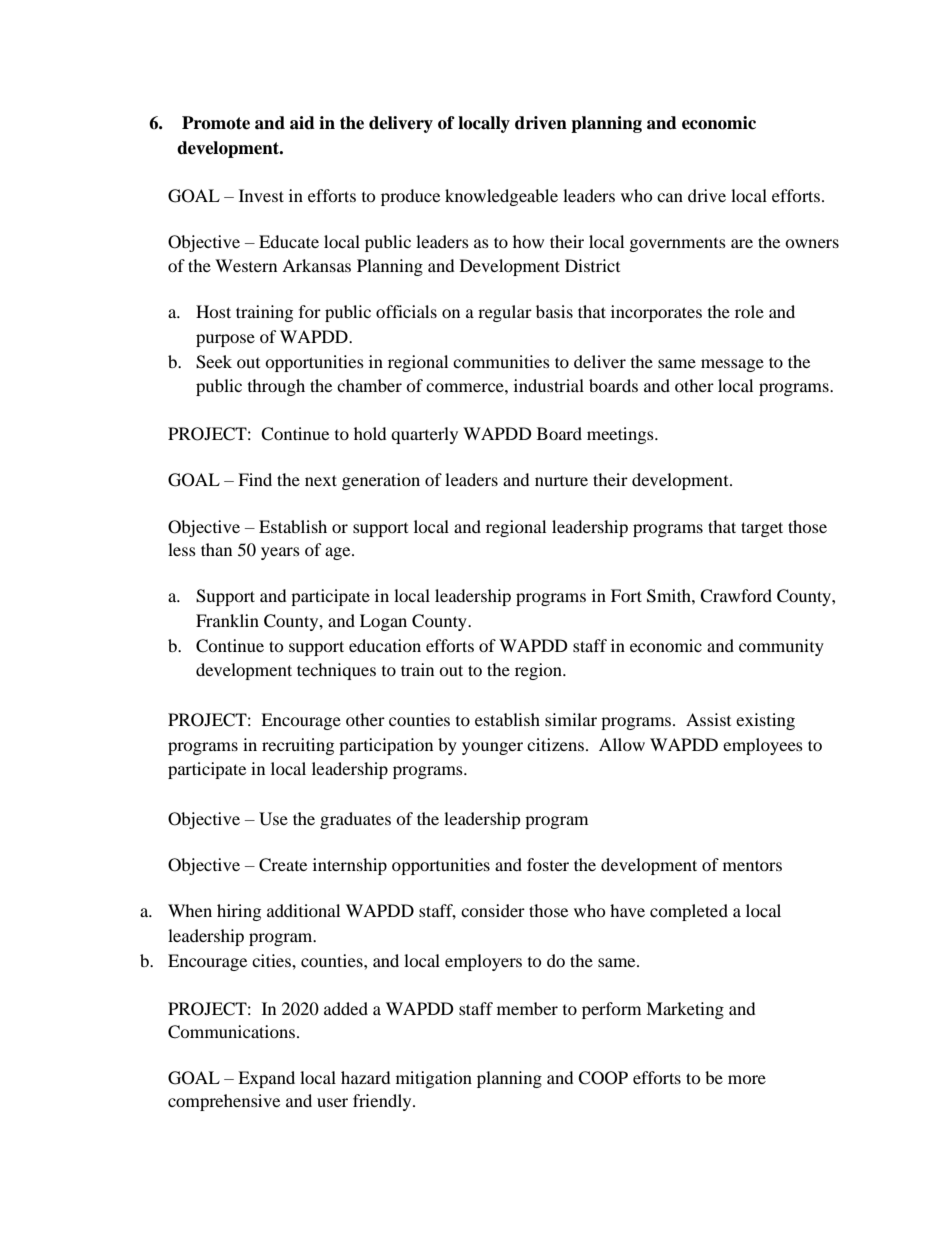 Image resolution: width=952 pixels, height=1233 pixels. What do you see at coordinates (227, 620) in the document?
I see `Franklin` at bounding box center [227, 620].
